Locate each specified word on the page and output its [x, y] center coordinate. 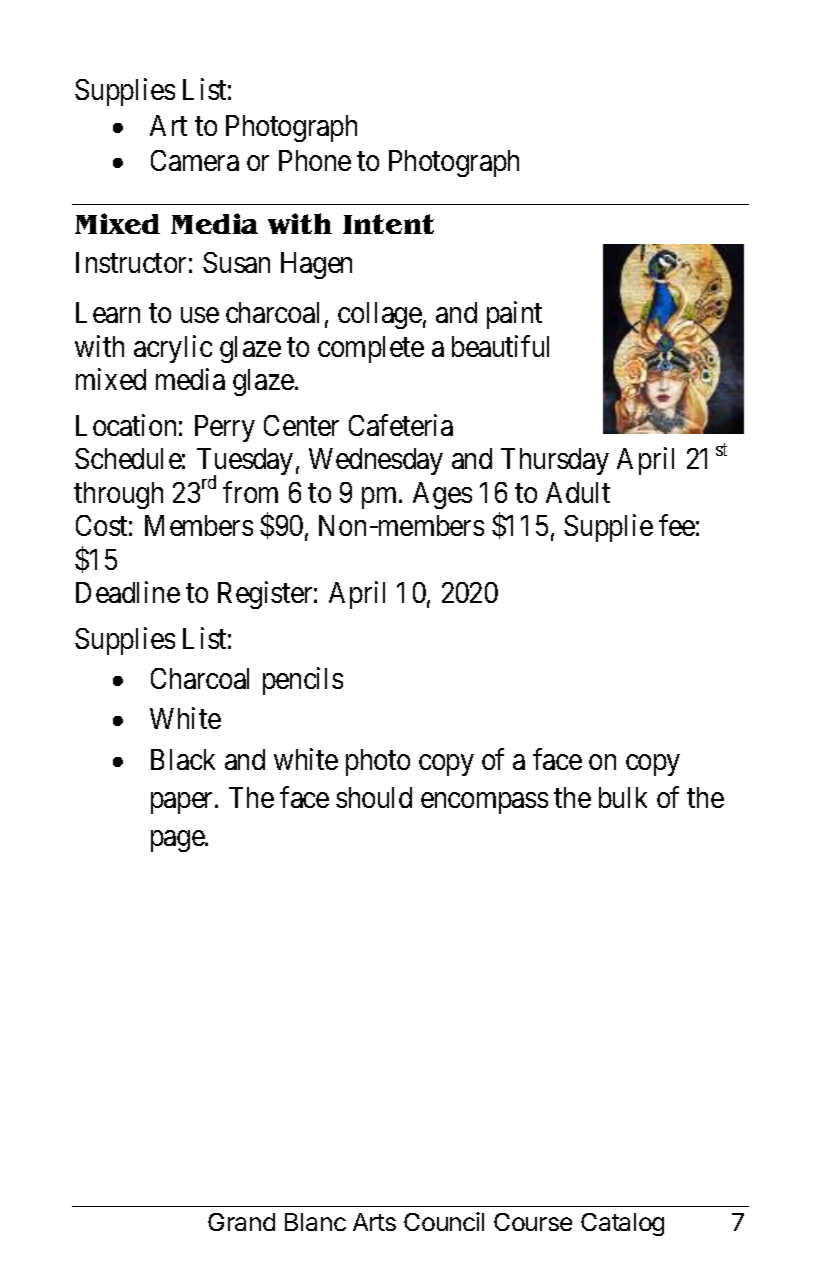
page [178, 841]
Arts [374, 1222]
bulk [623, 797]
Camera [195, 160]
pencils [303, 681]
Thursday [555, 461]
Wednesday [376, 461]
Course [533, 1222]
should [374, 797]
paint [514, 315]
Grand [241, 1222]
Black [183, 759]
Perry [225, 428]
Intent [388, 224]
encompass [484, 803]
